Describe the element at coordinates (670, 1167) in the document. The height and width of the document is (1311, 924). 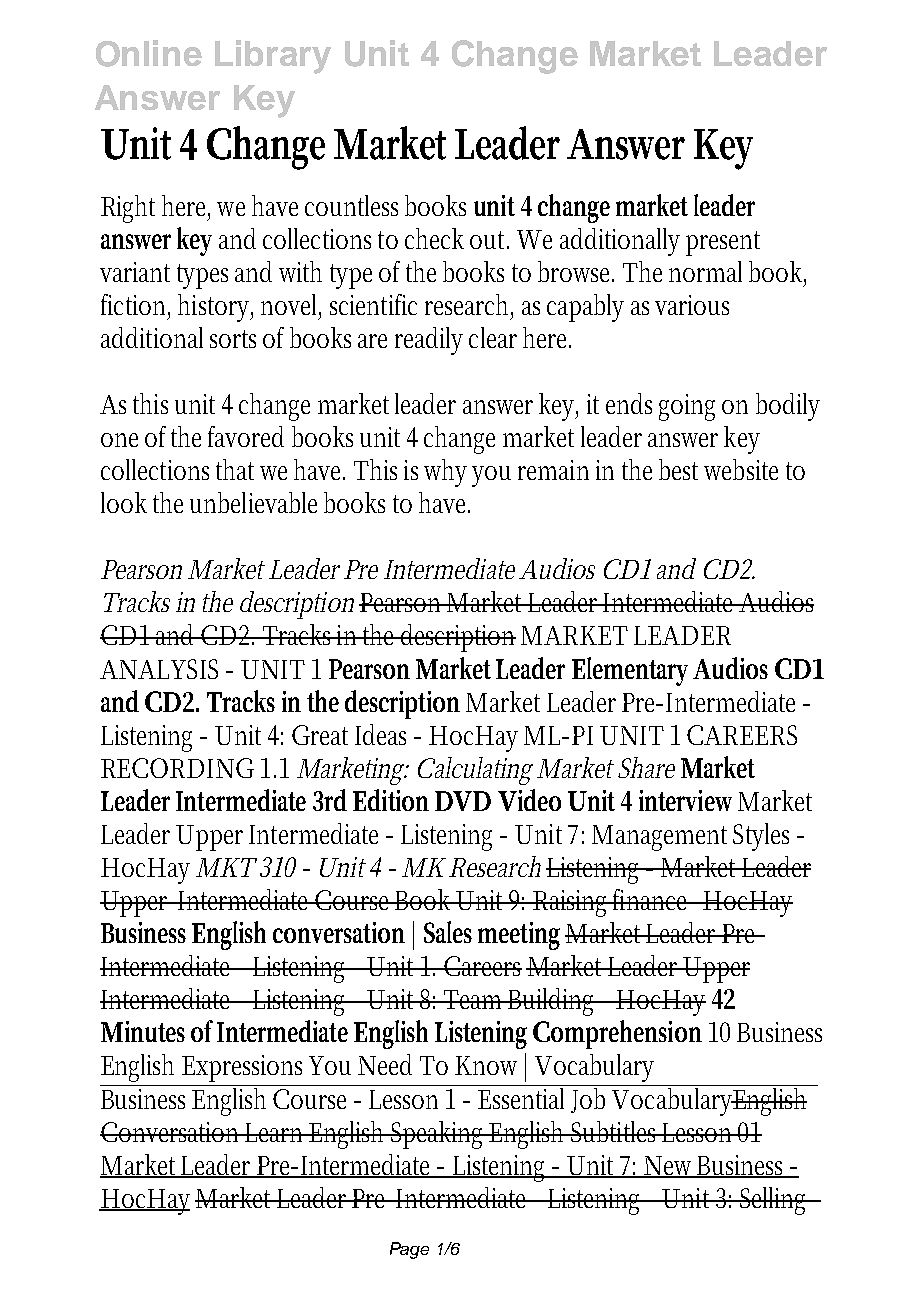
I see `New` at that location.
